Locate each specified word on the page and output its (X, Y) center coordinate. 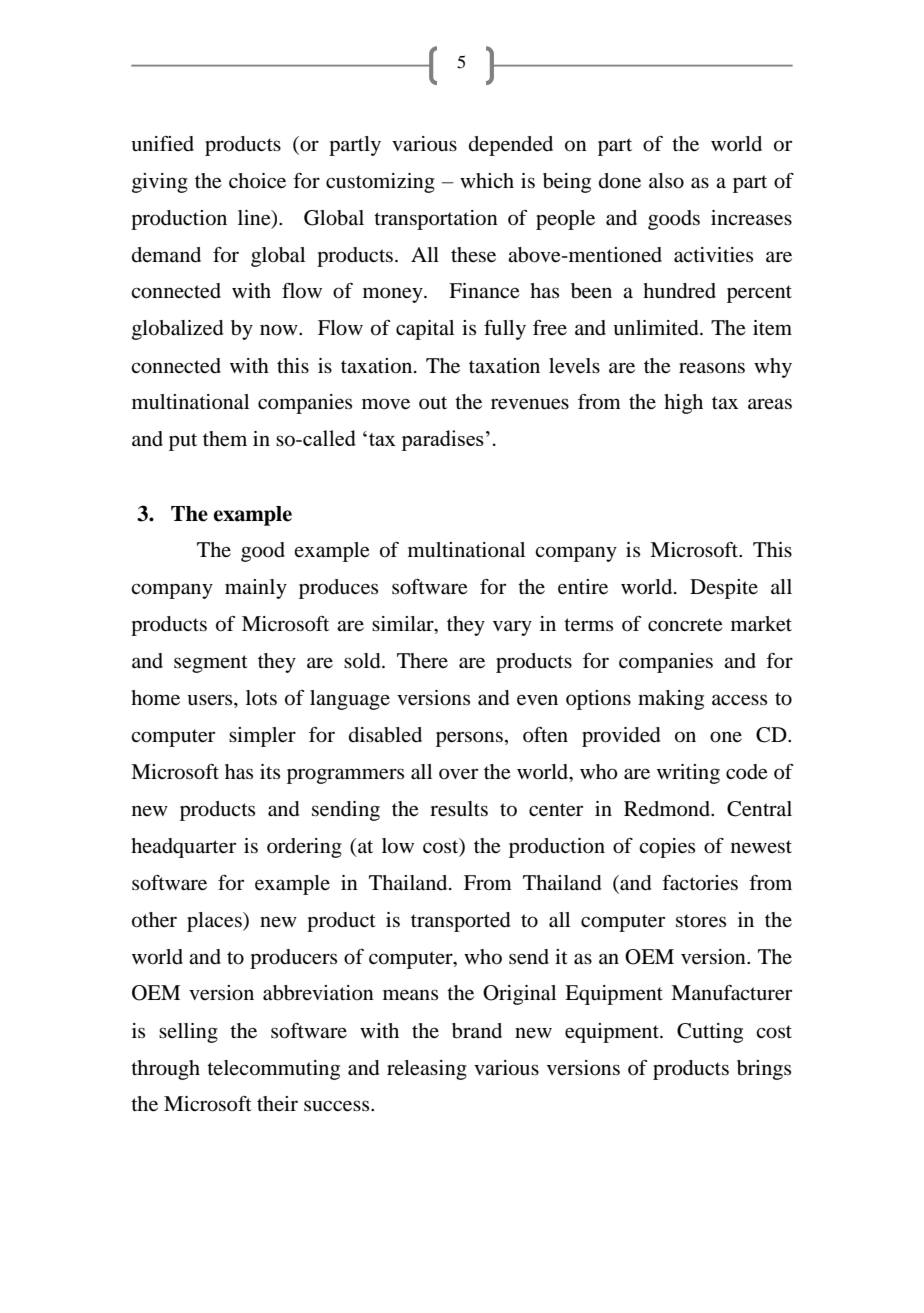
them (225, 439)
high (683, 404)
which (487, 180)
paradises (442, 440)
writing (688, 774)
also (666, 181)
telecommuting (273, 1070)
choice (257, 181)
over (458, 774)
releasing (427, 1070)
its (270, 771)
